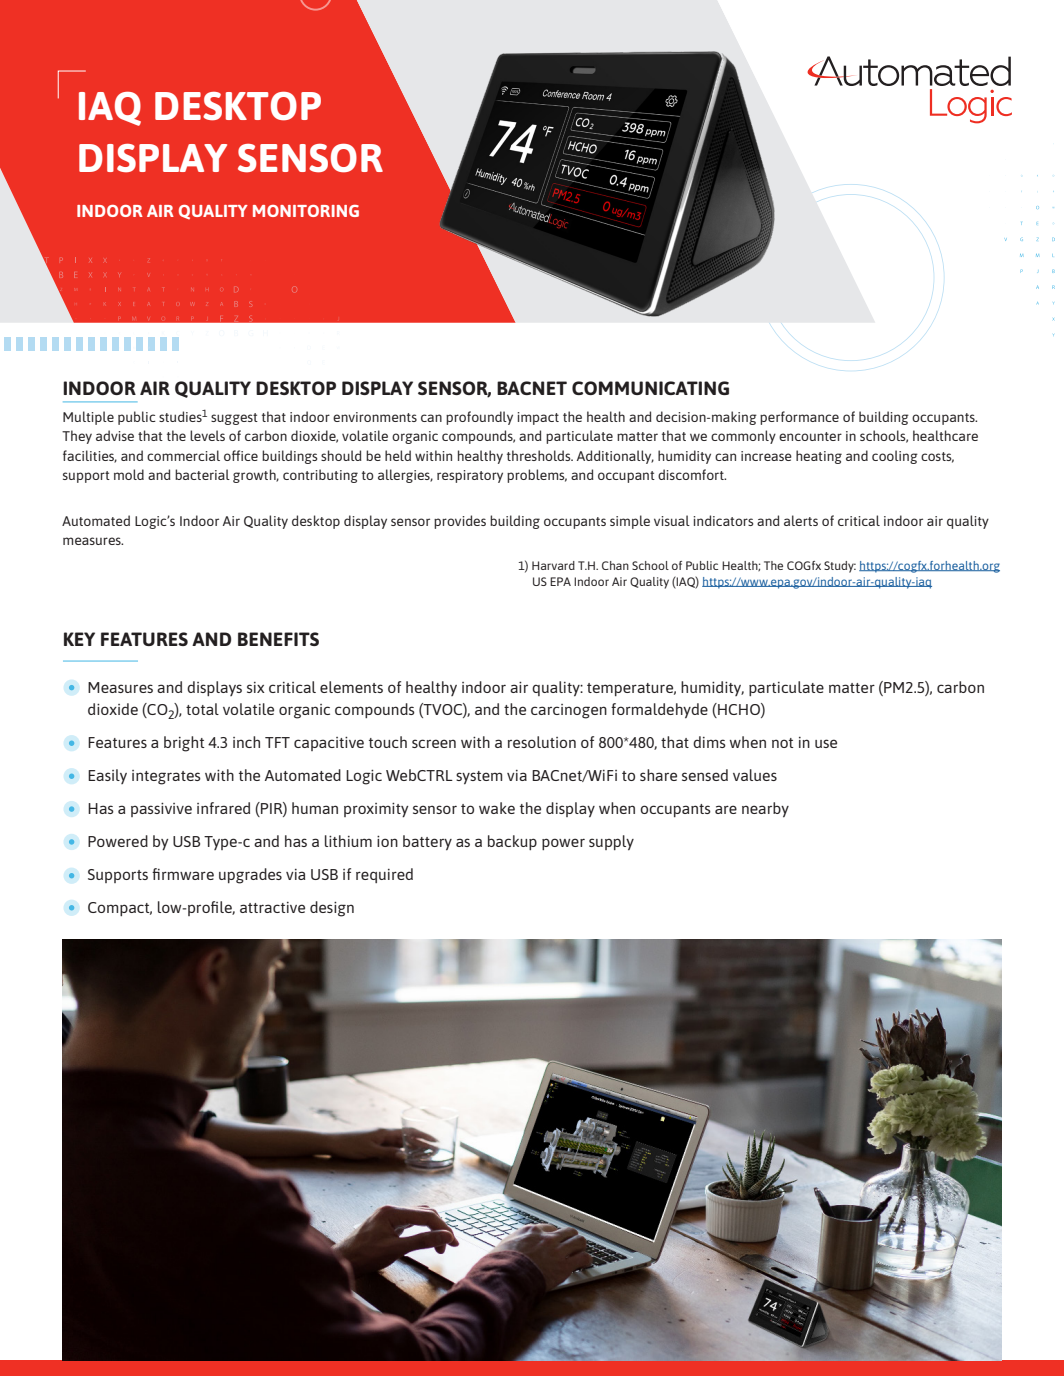  Describe the element at coordinates (384, 875) in the screenshot. I see `required` at that location.
